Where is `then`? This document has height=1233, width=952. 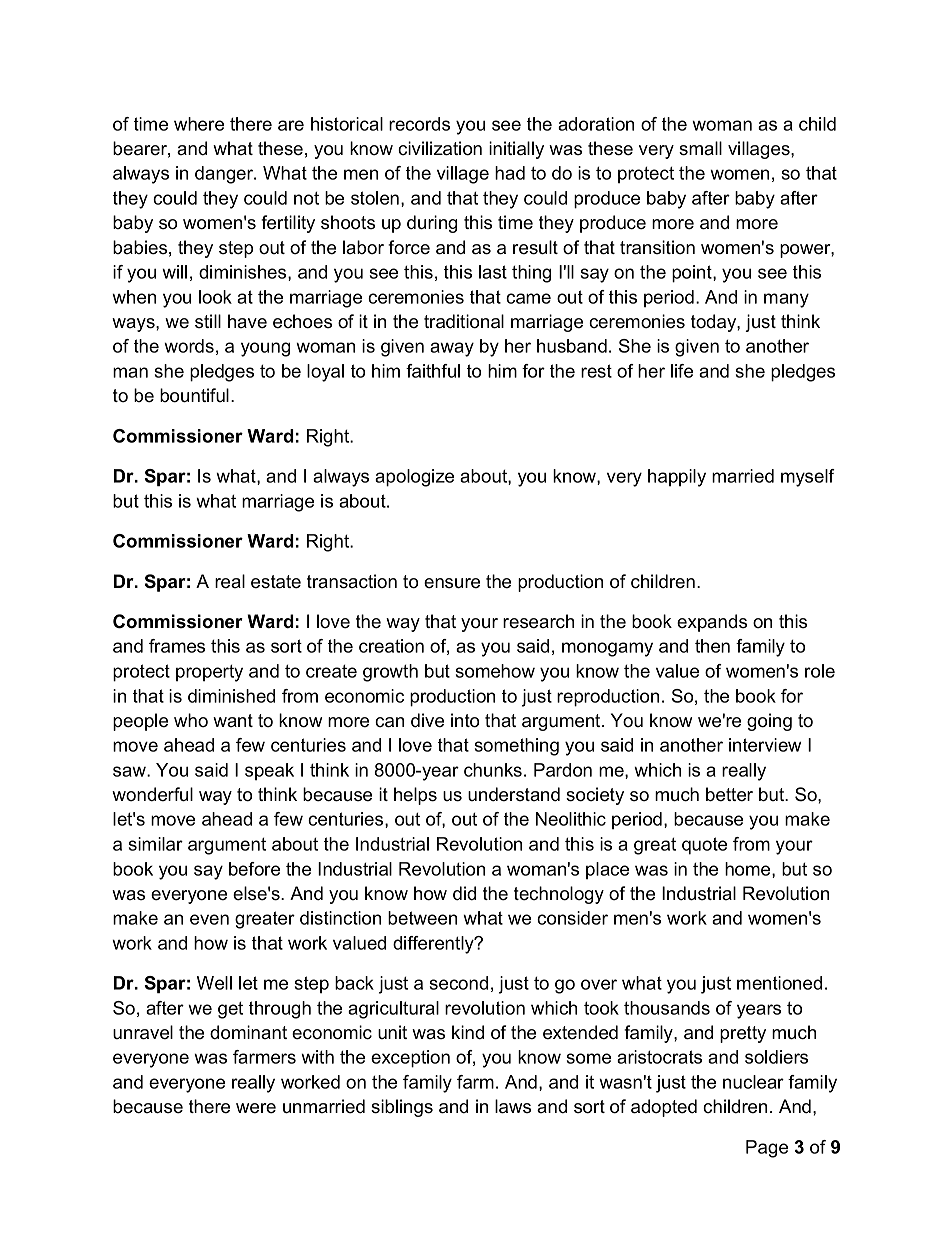
then is located at coordinates (712, 646).
